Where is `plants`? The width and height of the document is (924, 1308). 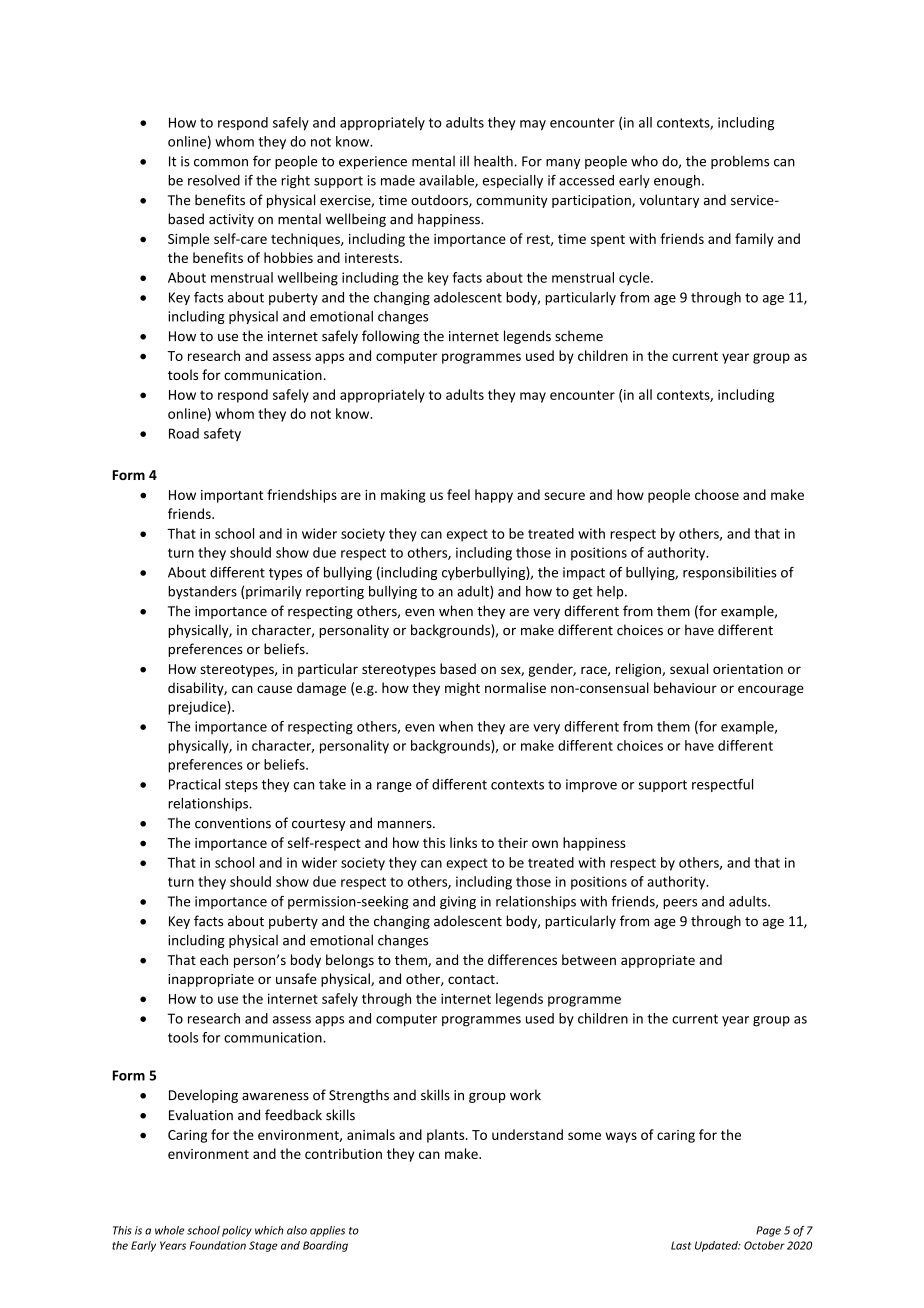
plants is located at coordinates (447, 1136).
